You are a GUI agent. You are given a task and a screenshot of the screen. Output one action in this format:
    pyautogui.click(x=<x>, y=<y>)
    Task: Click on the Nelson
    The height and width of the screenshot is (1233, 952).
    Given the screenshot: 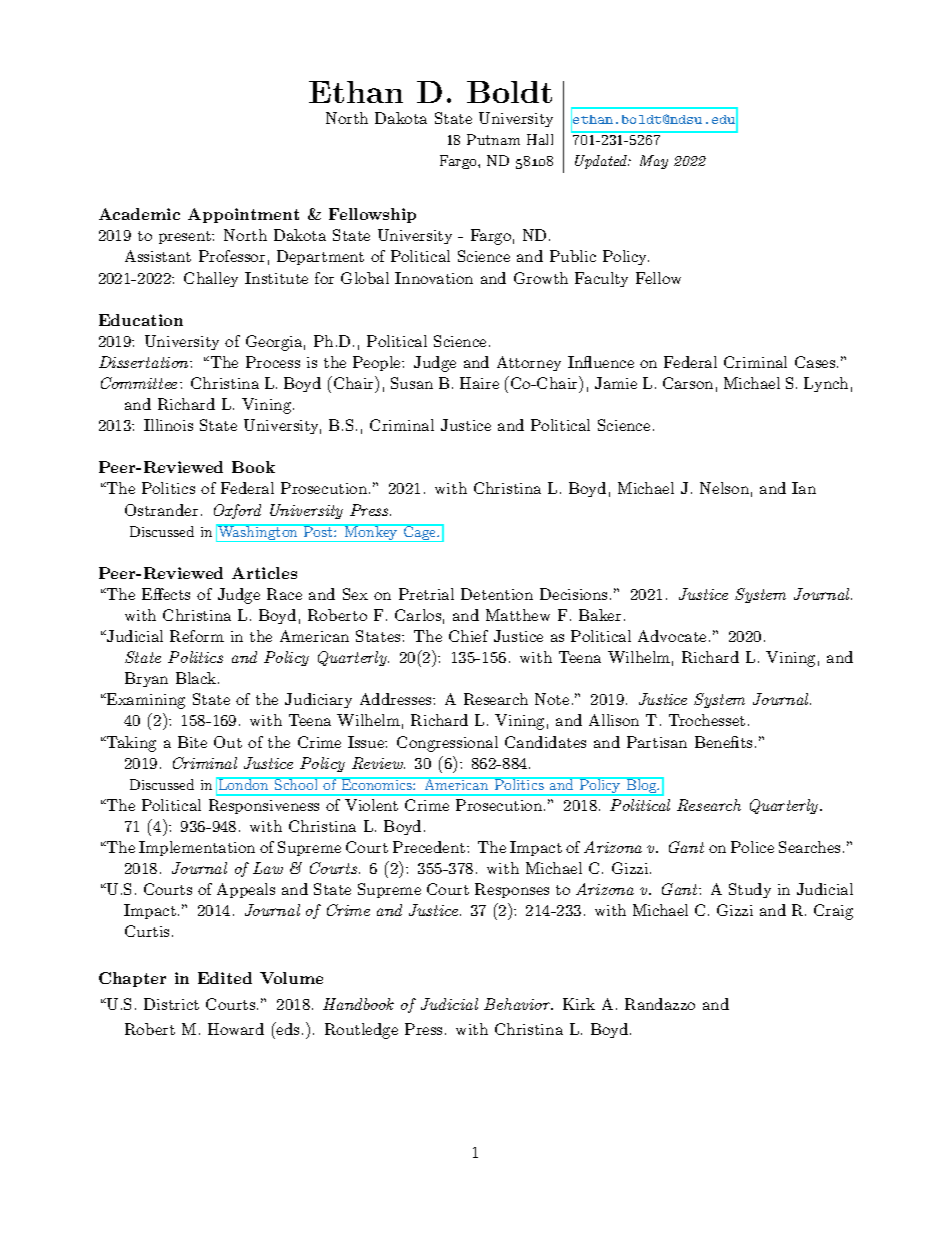 What is the action you would take?
    pyautogui.click(x=724, y=488)
